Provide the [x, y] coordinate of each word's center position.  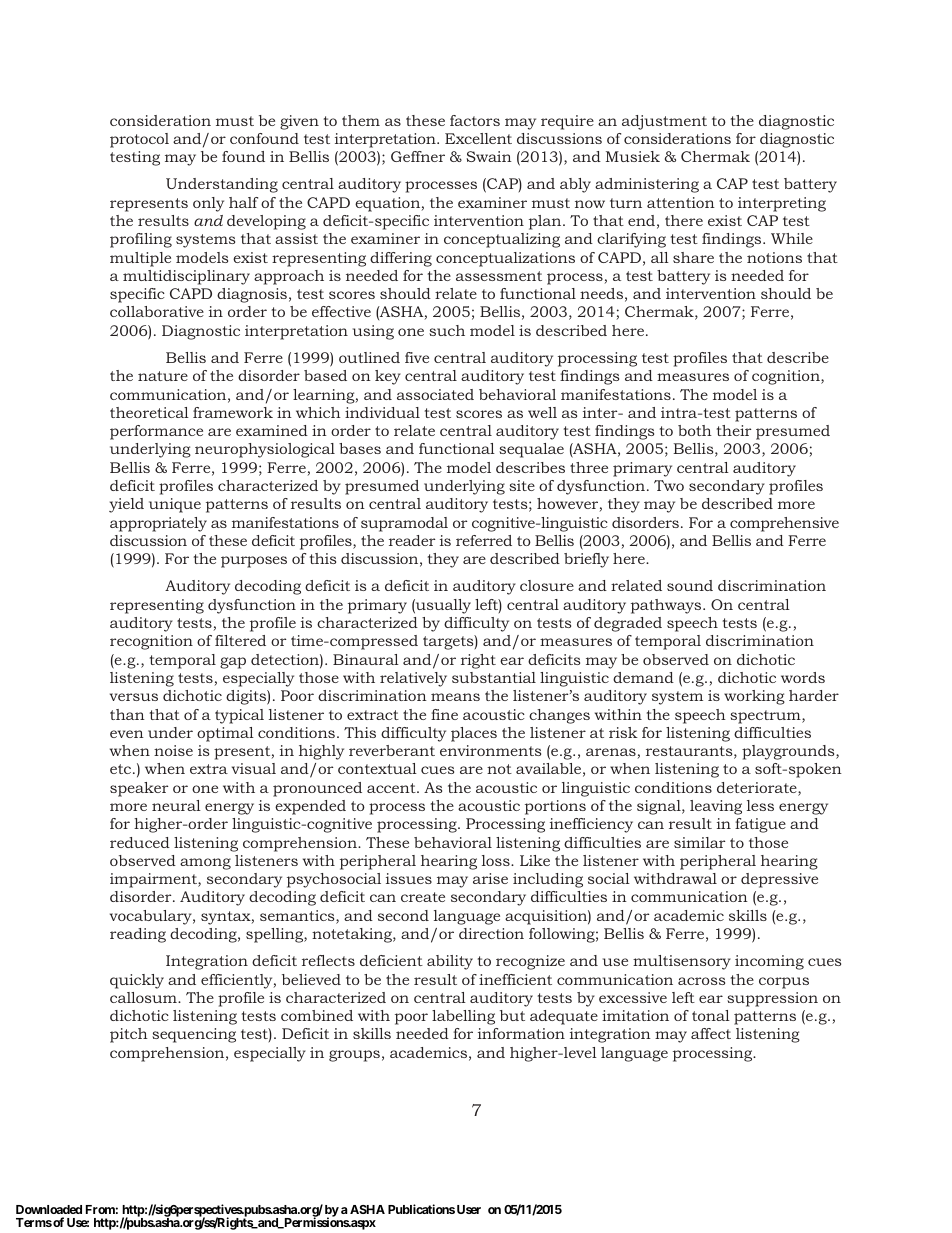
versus [134, 697]
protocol [139, 140]
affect [711, 1033]
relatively [413, 679]
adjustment [664, 122]
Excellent [478, 138]
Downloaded [49, 1209]
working [754, 697]
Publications [421, 1209]
